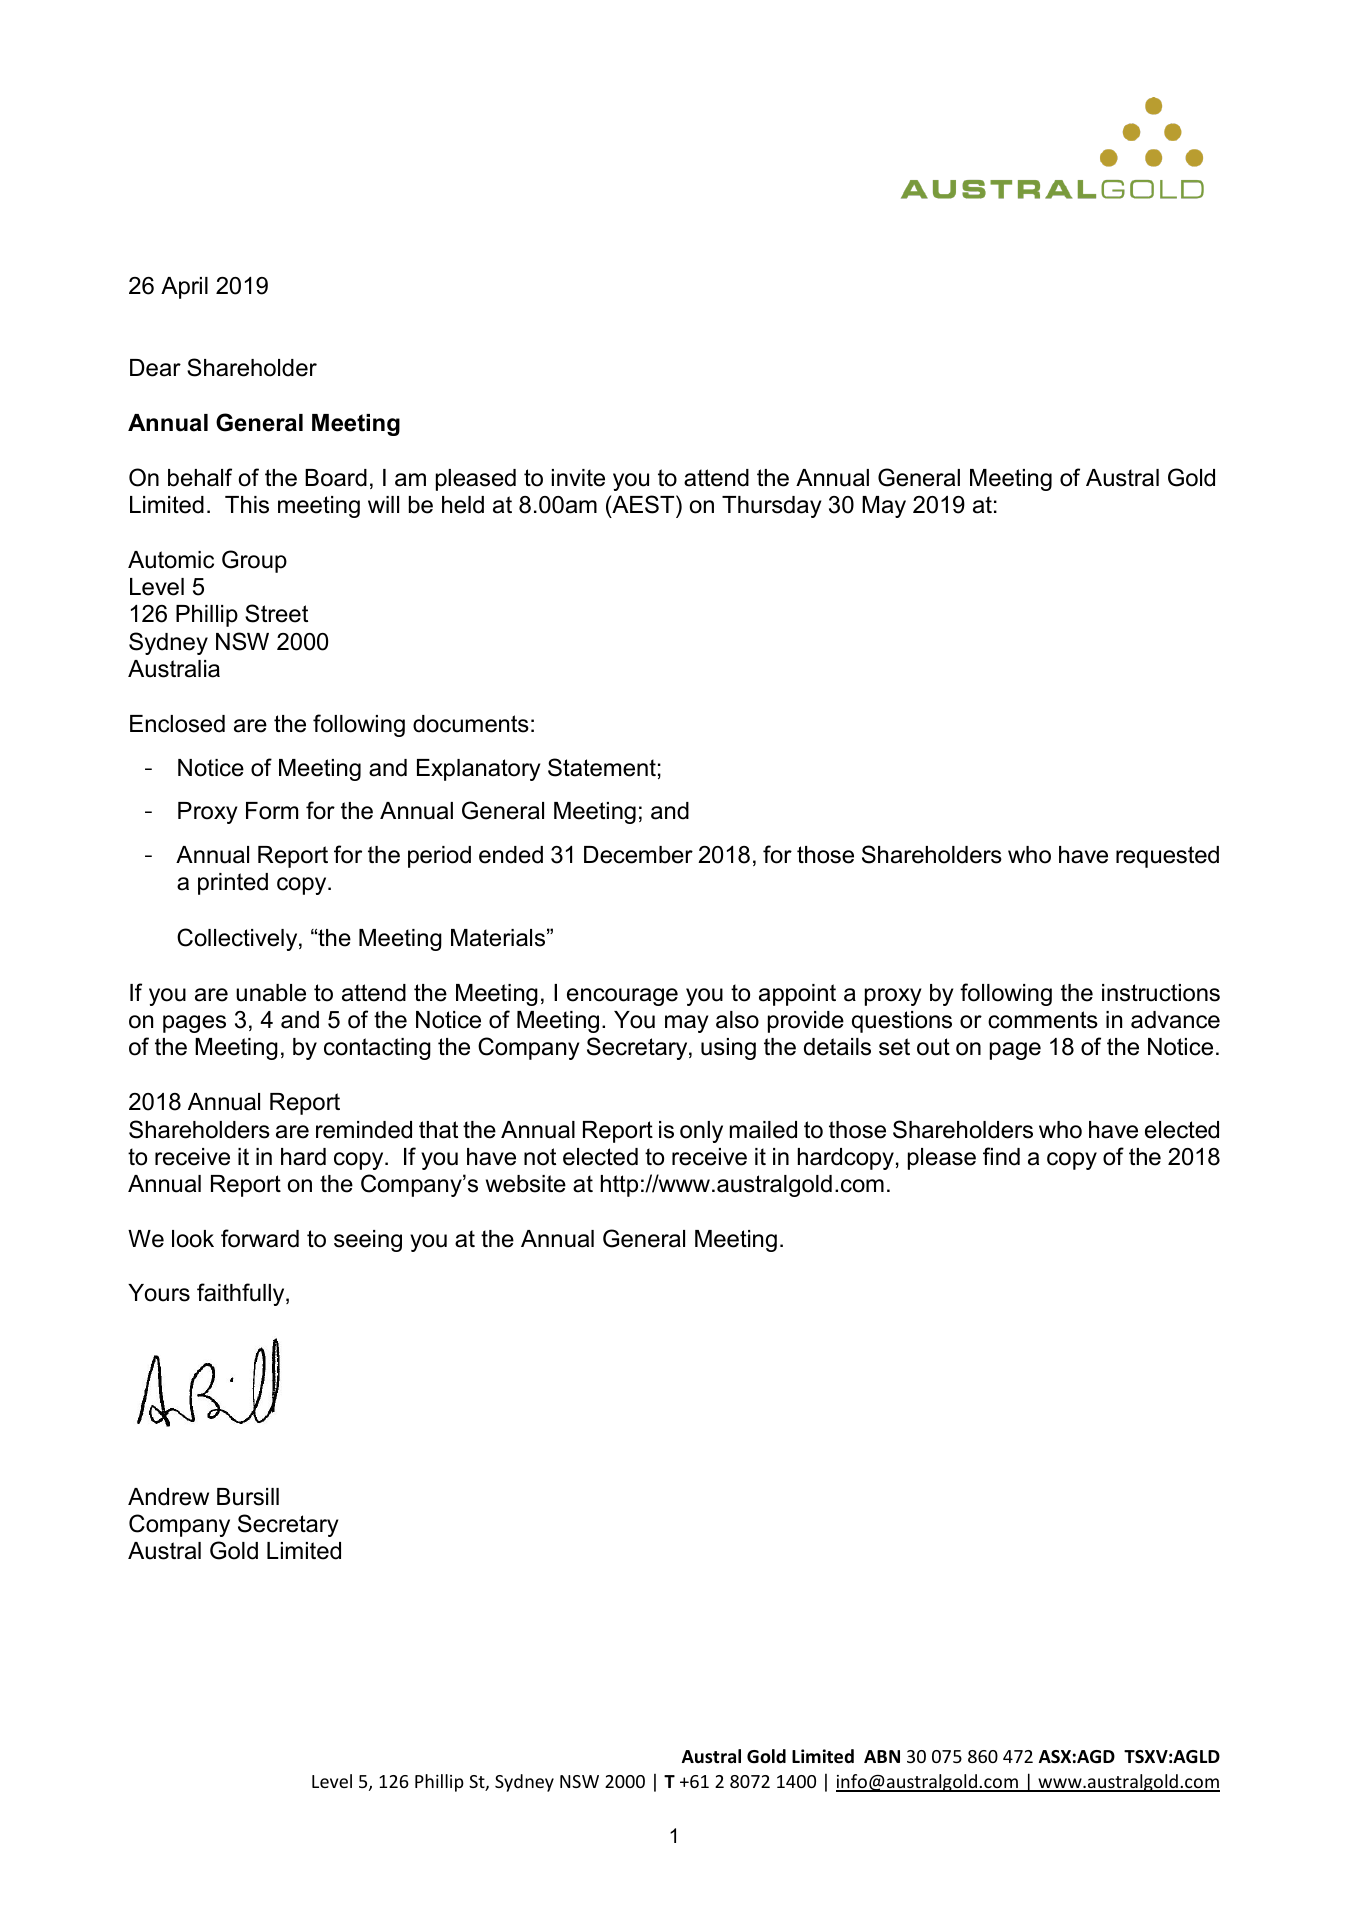 Image resolution: width=1349 pixels, height=1907 pixels. I want to click on forward, so click(260, 1238).
